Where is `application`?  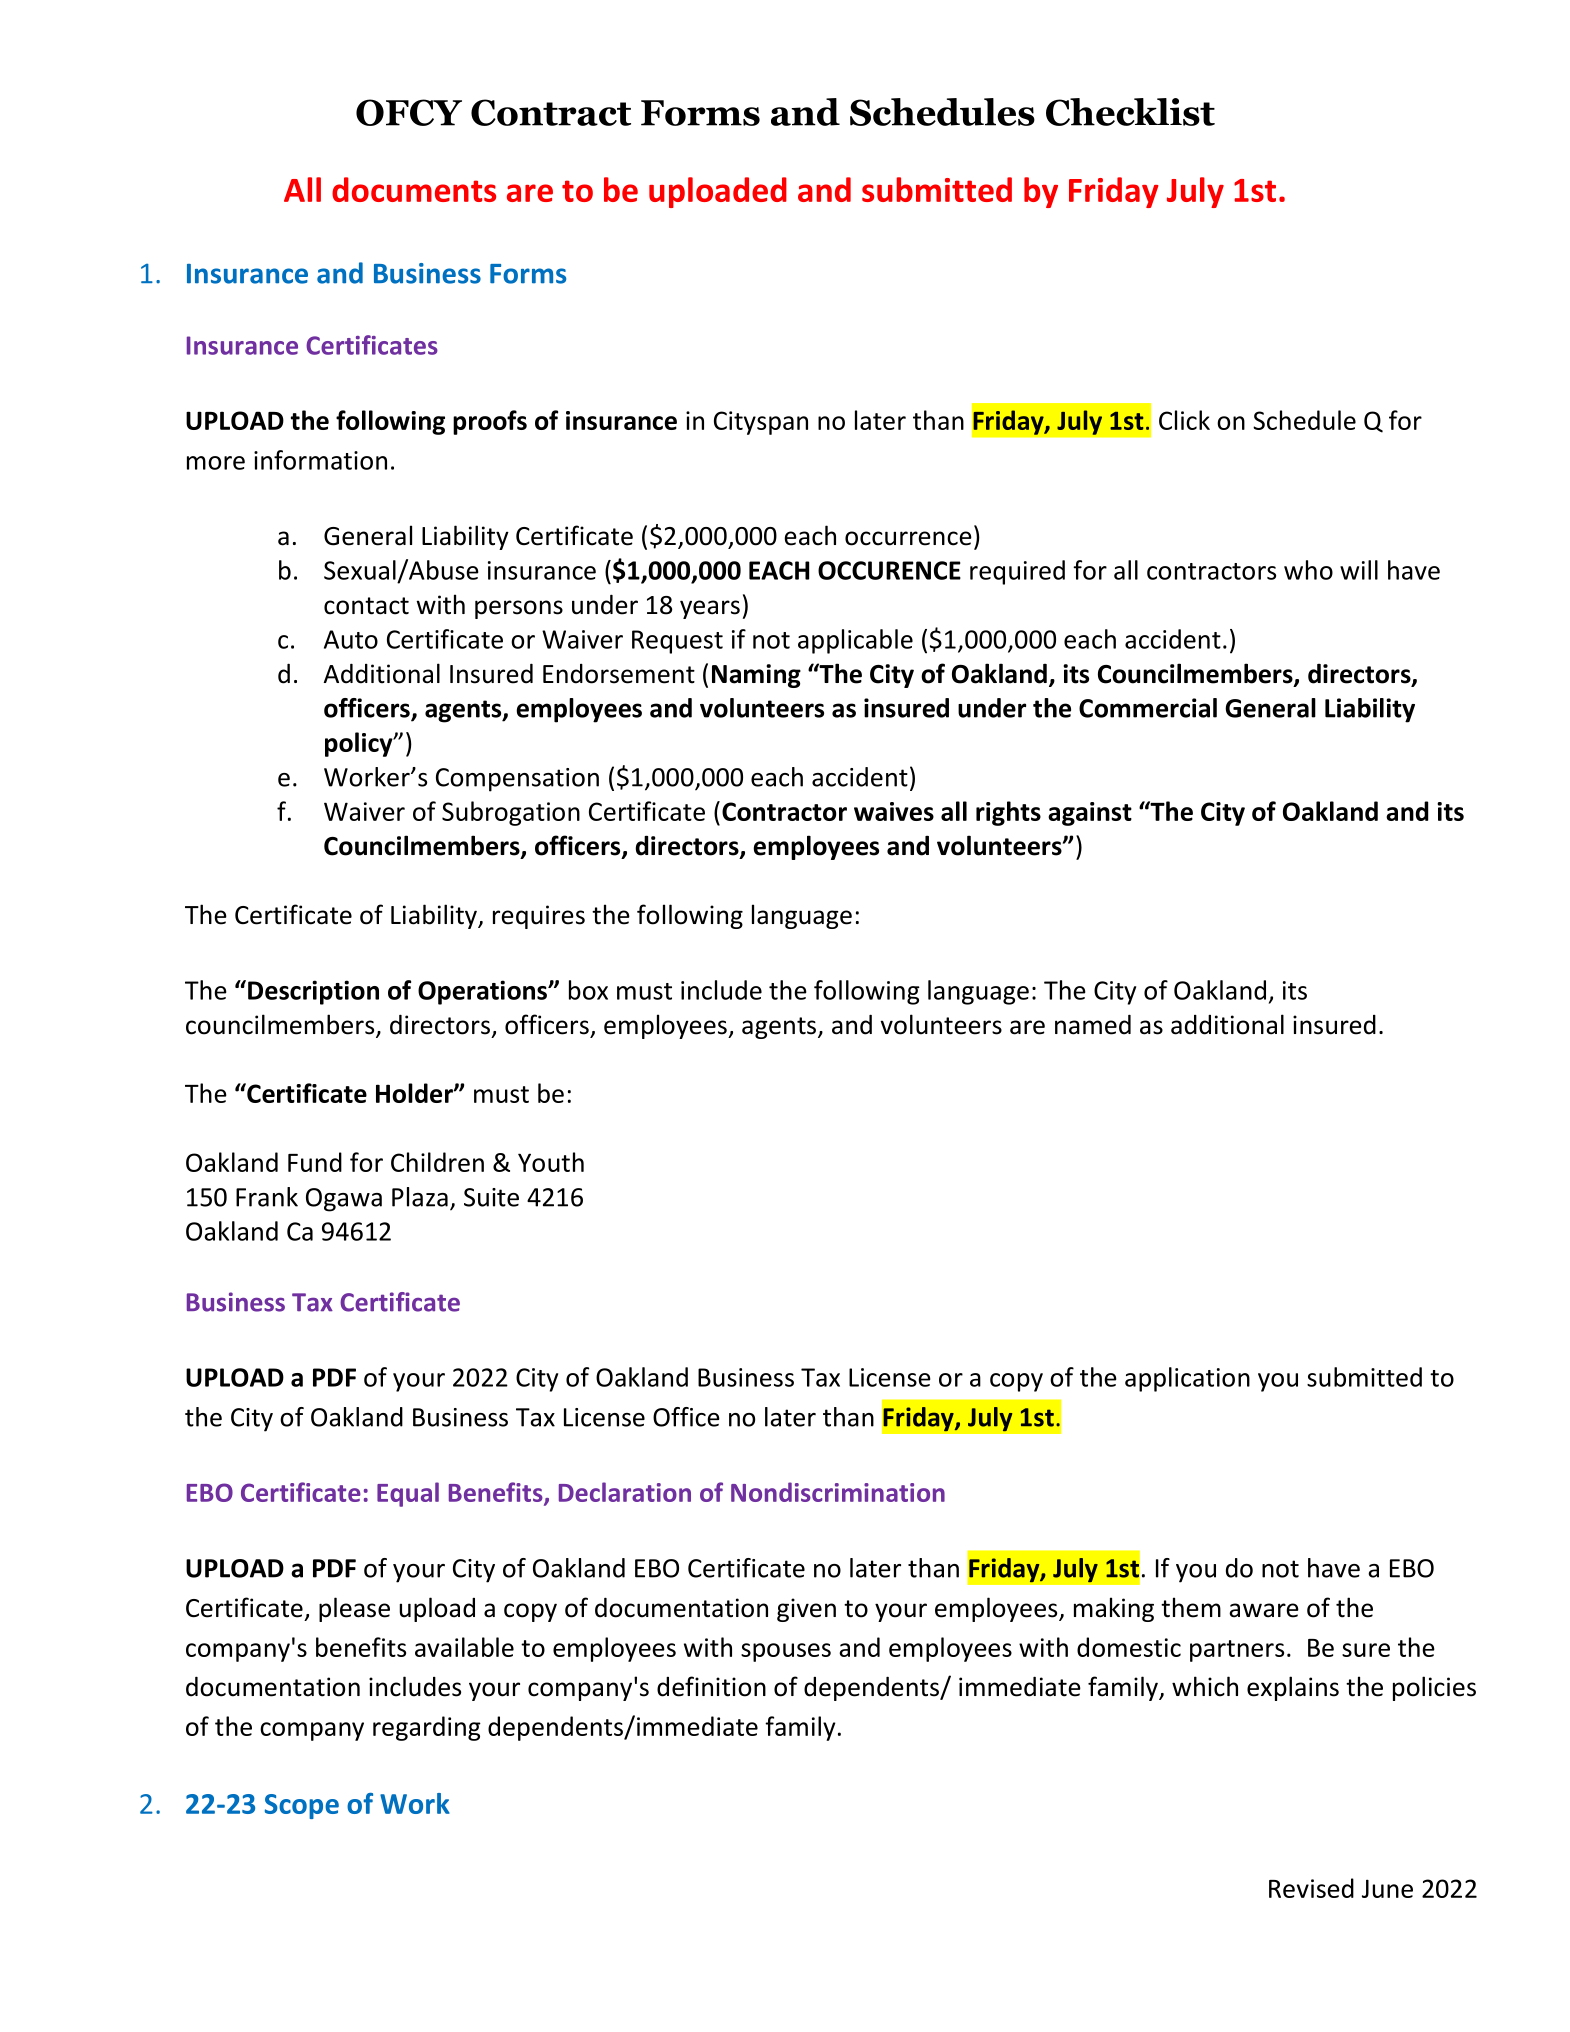 application is located at coordinates (1187, 1379).
